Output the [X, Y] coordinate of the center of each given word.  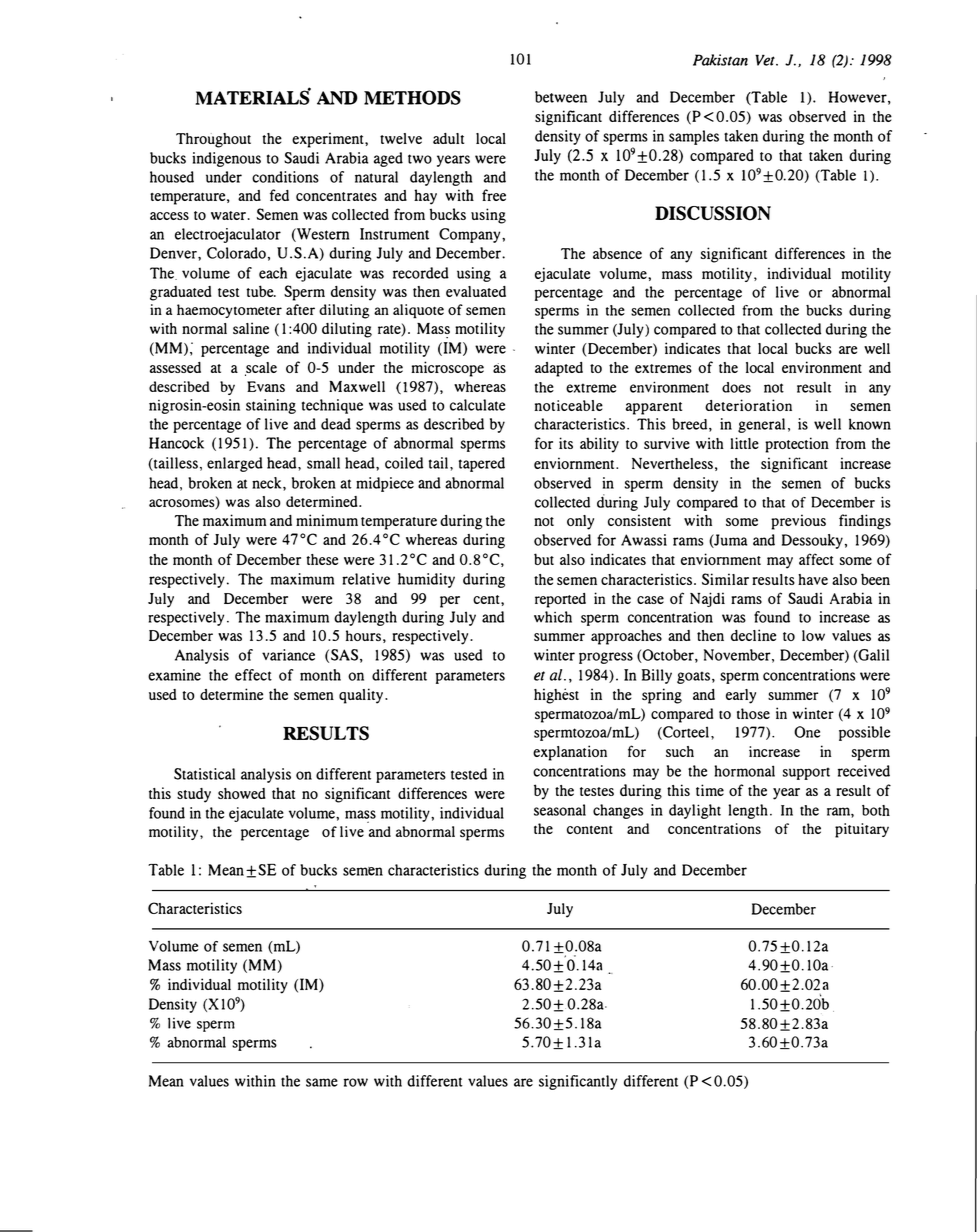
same [322, 1082]
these [322, 559]
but [544, 559]
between [561, 97]
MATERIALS [253, 96]
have [813, 579]
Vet [766, 60]
